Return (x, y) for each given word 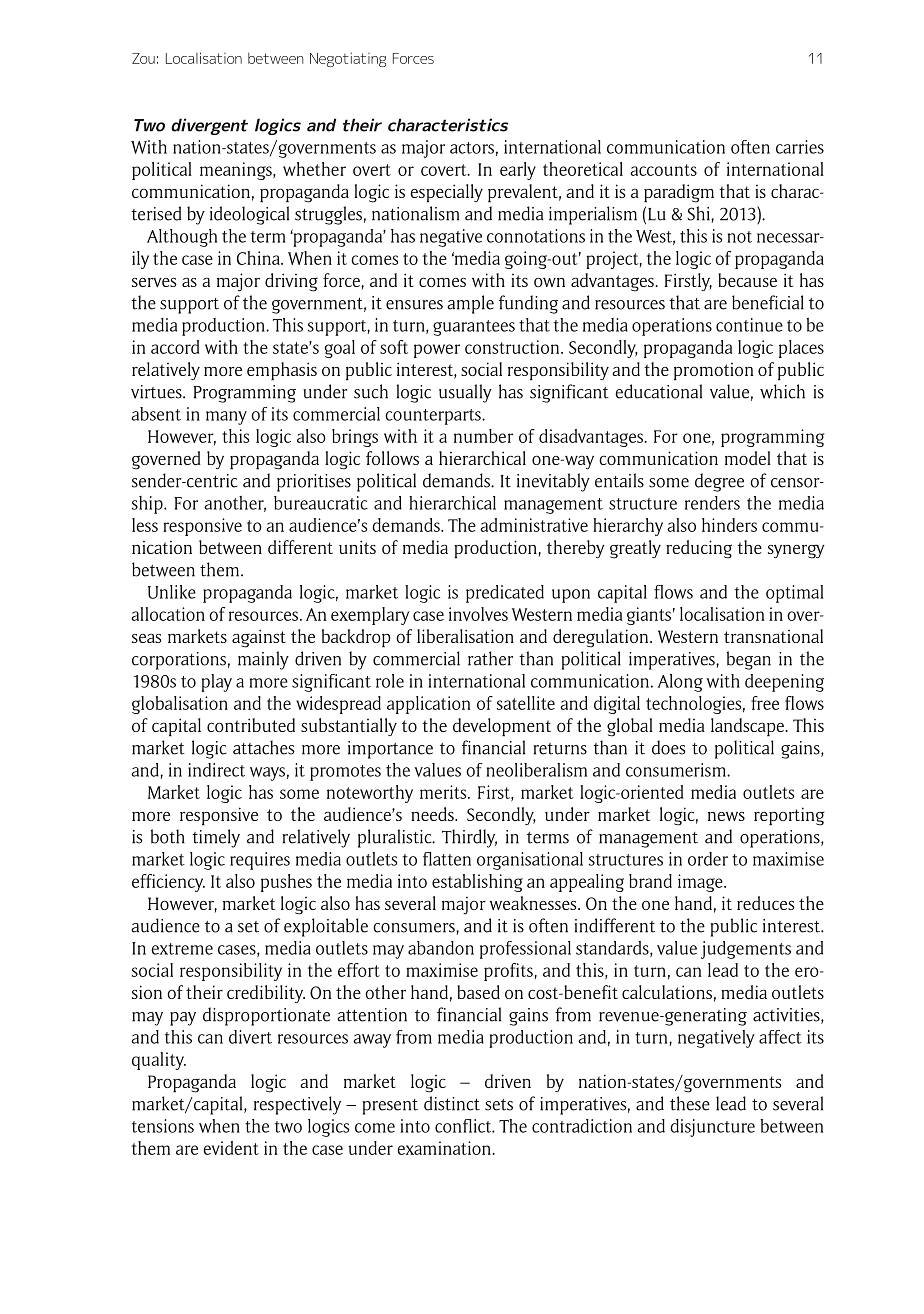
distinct (452, 1103)
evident (231, 1148)
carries (800, 147)
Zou (143, 58)
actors (472, 148)
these (690, 1103)
